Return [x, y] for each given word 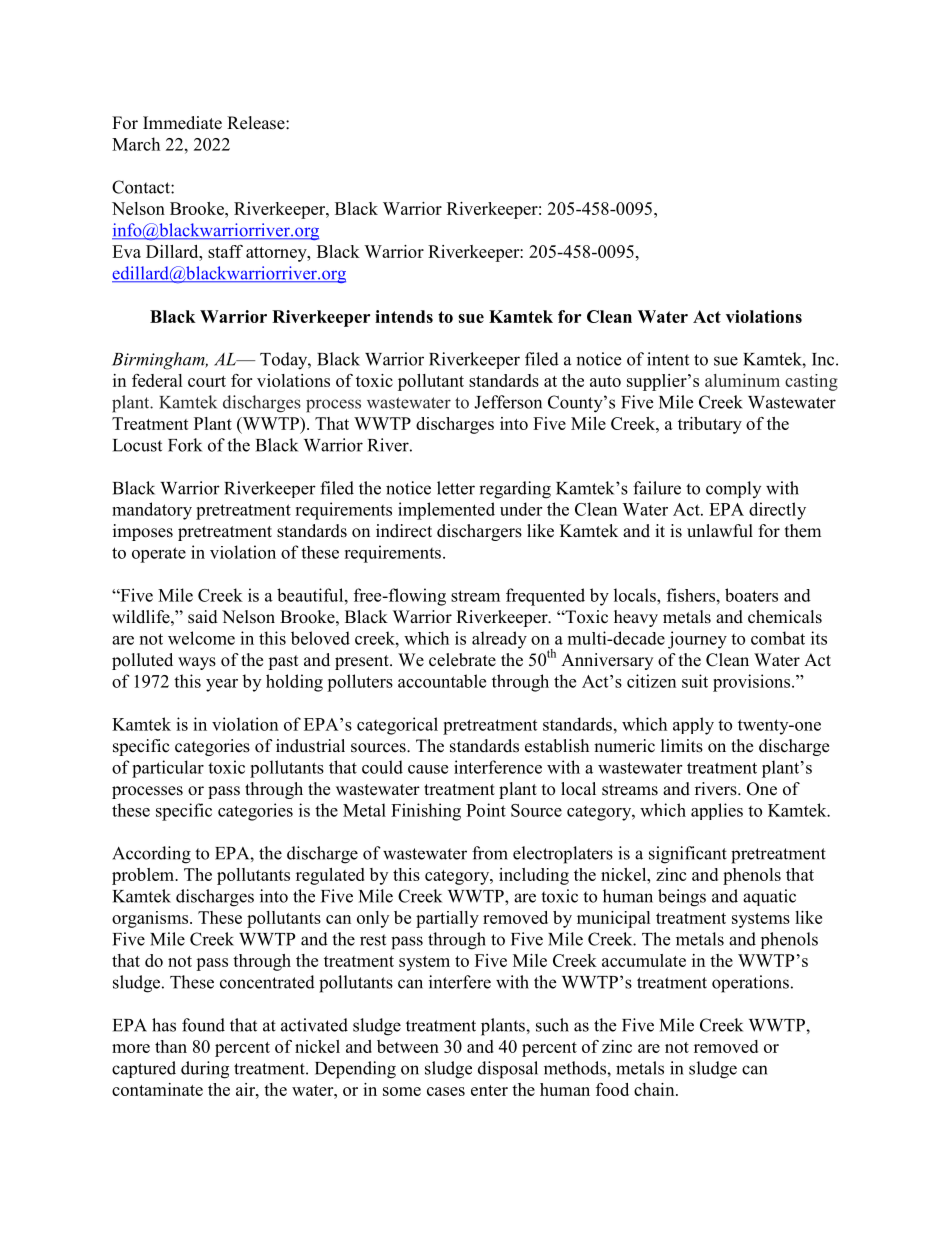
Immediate [182, 123]
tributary [710, 425]
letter [456, 488]
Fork [185, 445]
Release [257, 123]
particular [168, 769]
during [205, 1070]
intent [668, 359]
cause [428, 769]
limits [682, 746]
